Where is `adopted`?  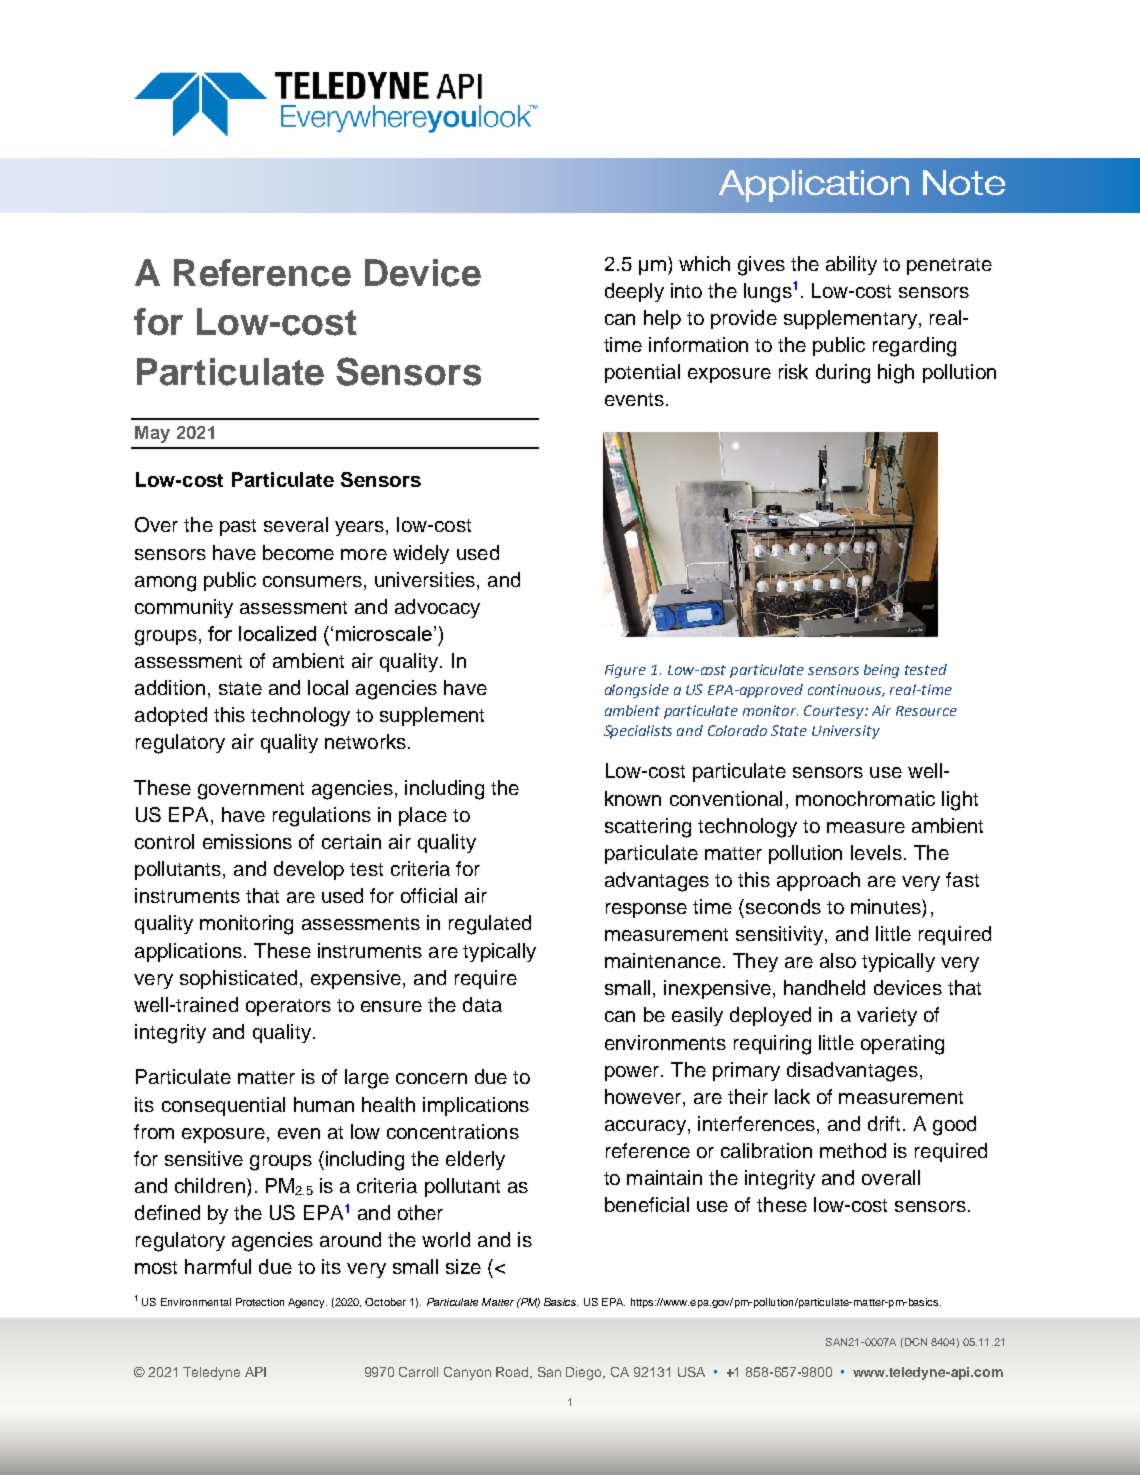
adopted is located at coordinates (171, 716).
